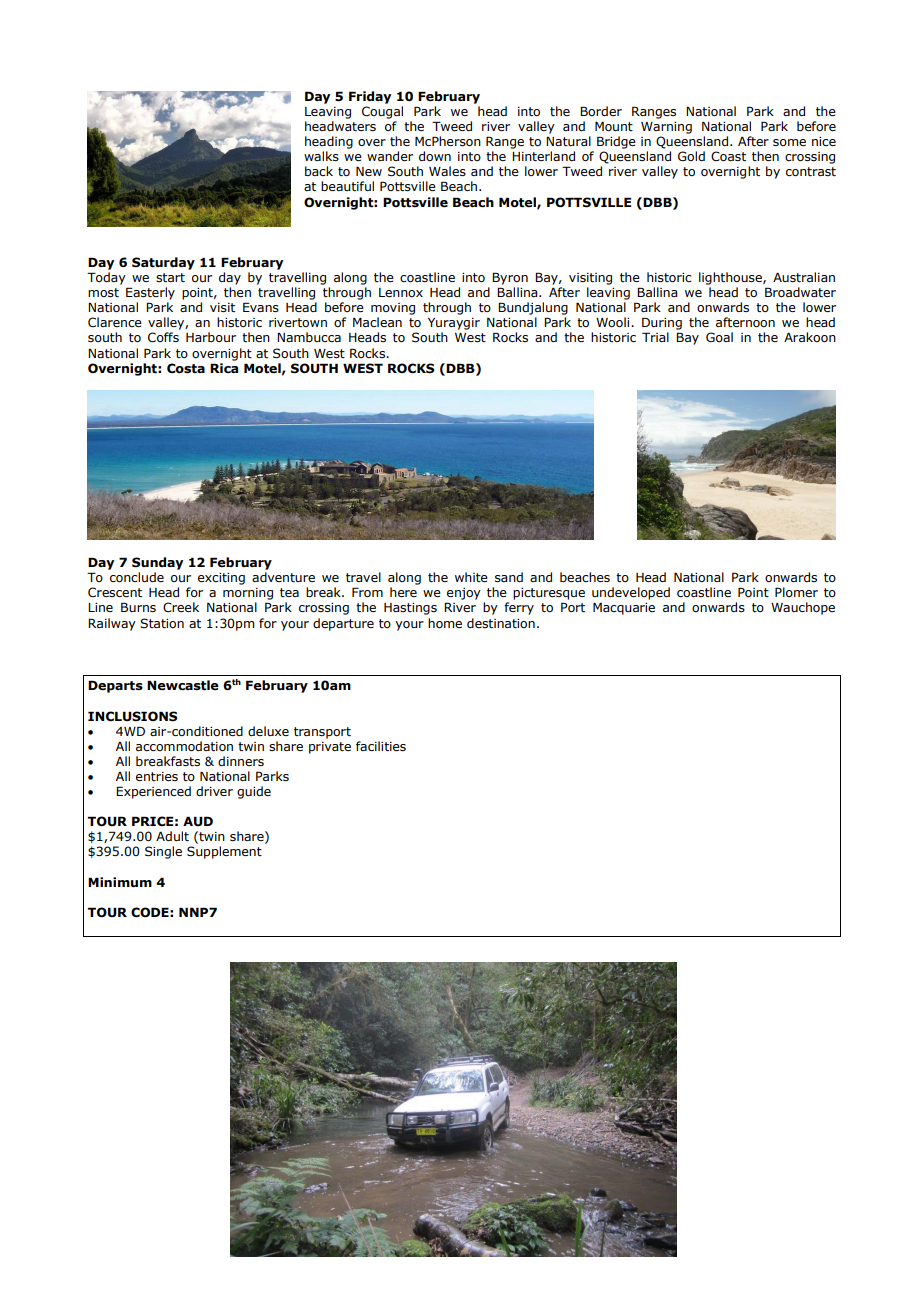  What do you see at coordinates (163, 852) in the document?
I see `Single` at bounding box center [163, 852].
